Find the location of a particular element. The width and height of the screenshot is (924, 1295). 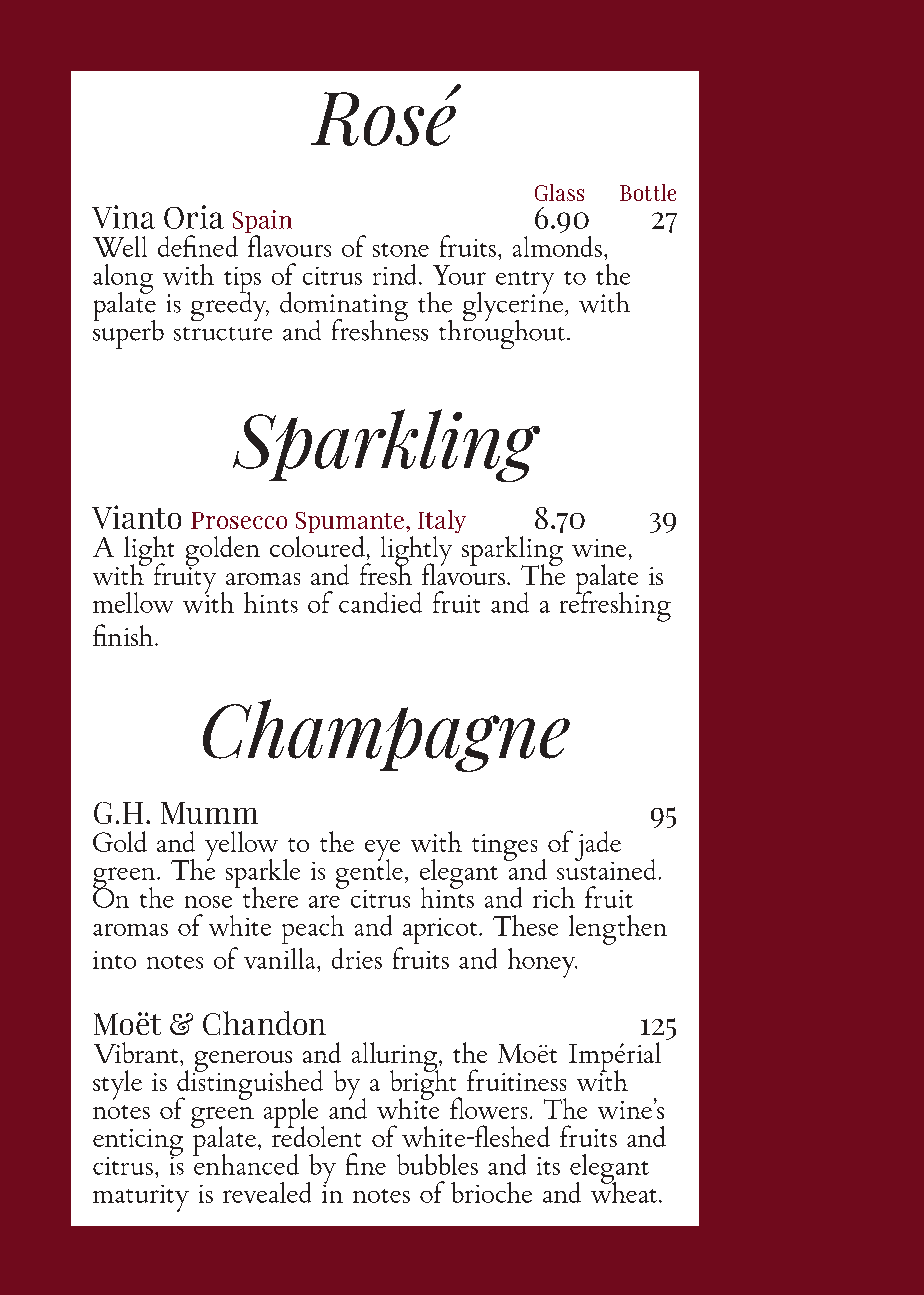

bubbles is located at coordinates (437, 1164).
